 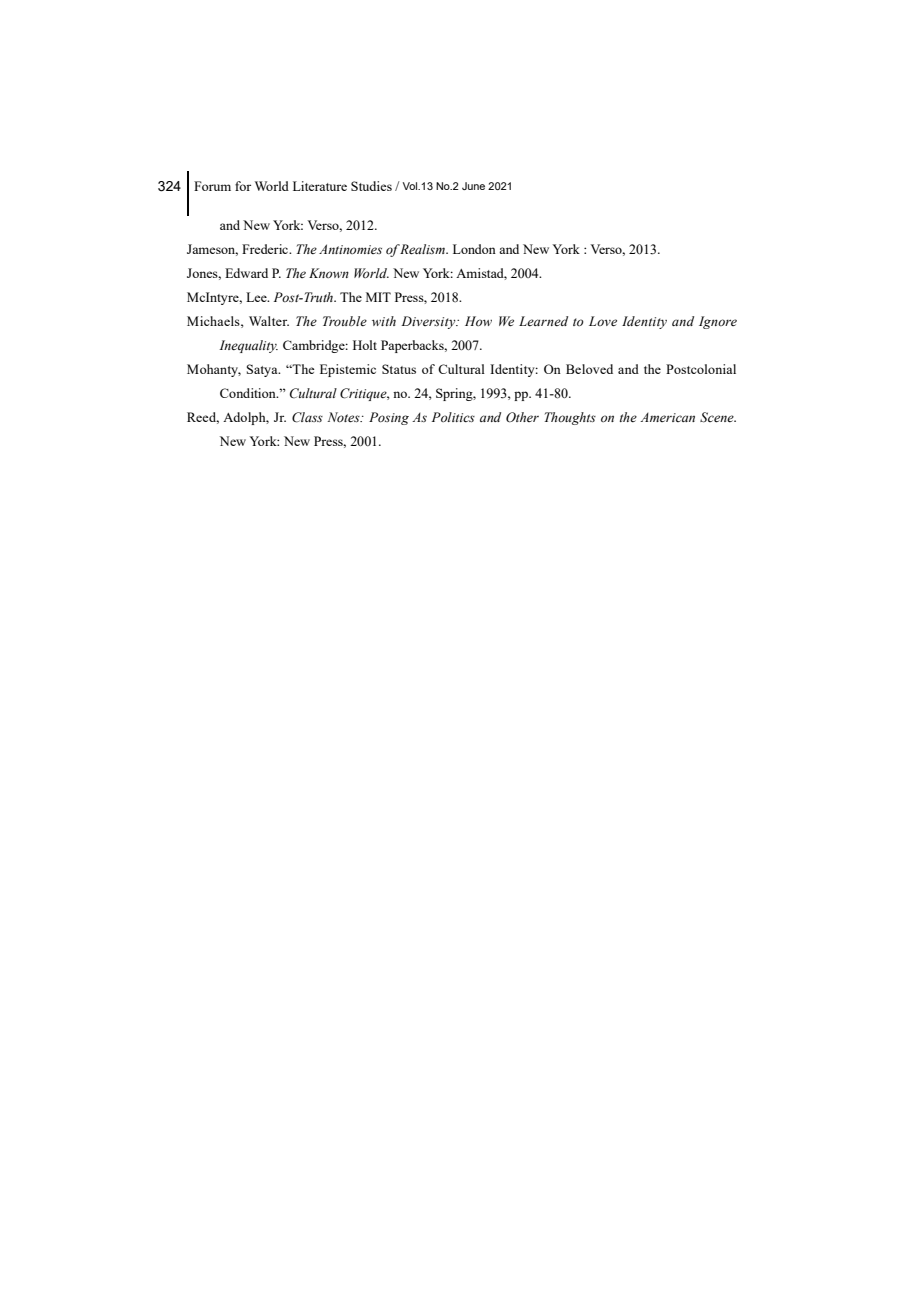 What do you see at coordinates (543, 321) in the page?
I see `Learned` at bounding box center [543, 321].
